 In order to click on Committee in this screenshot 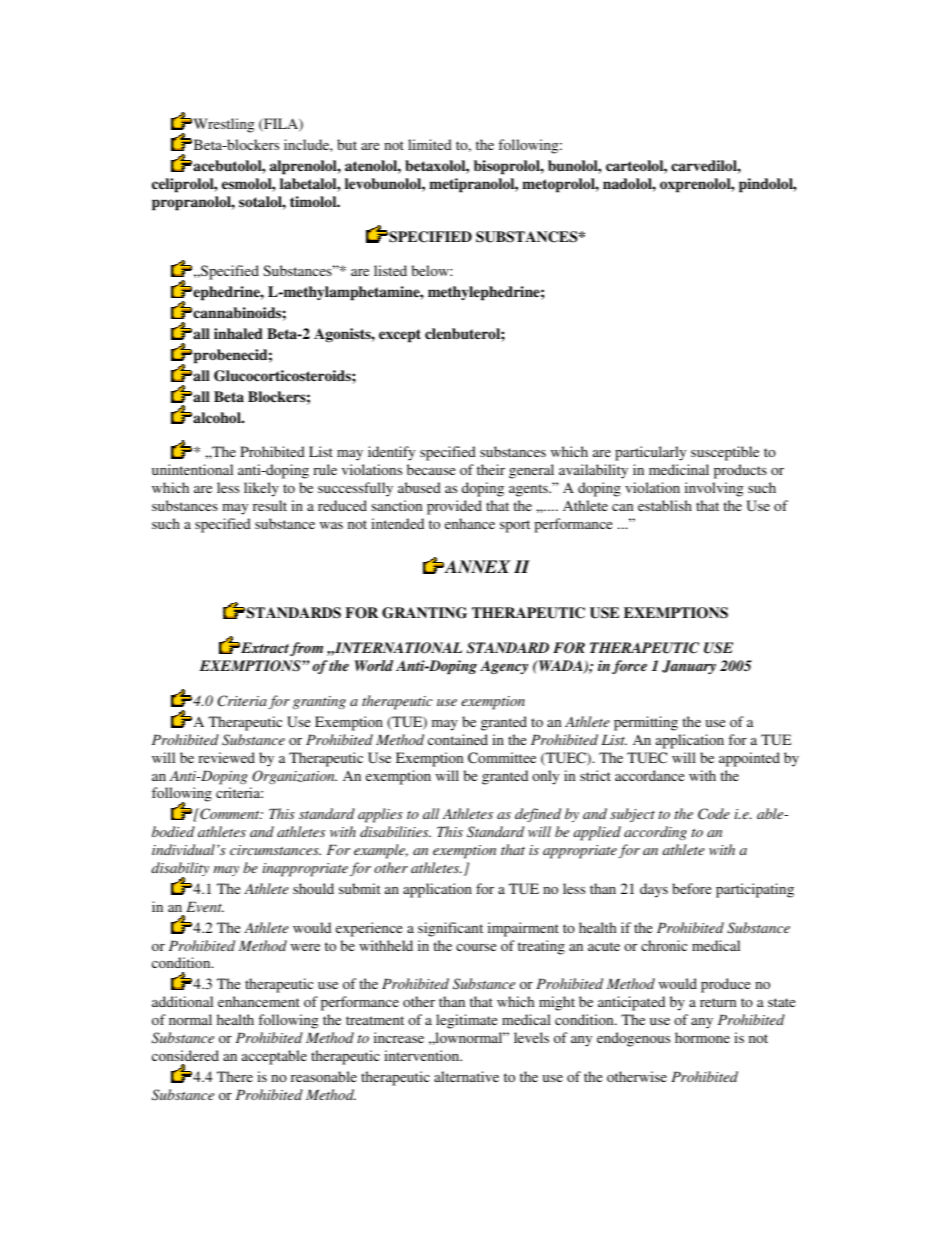, I will do `click(502, 758)`.
